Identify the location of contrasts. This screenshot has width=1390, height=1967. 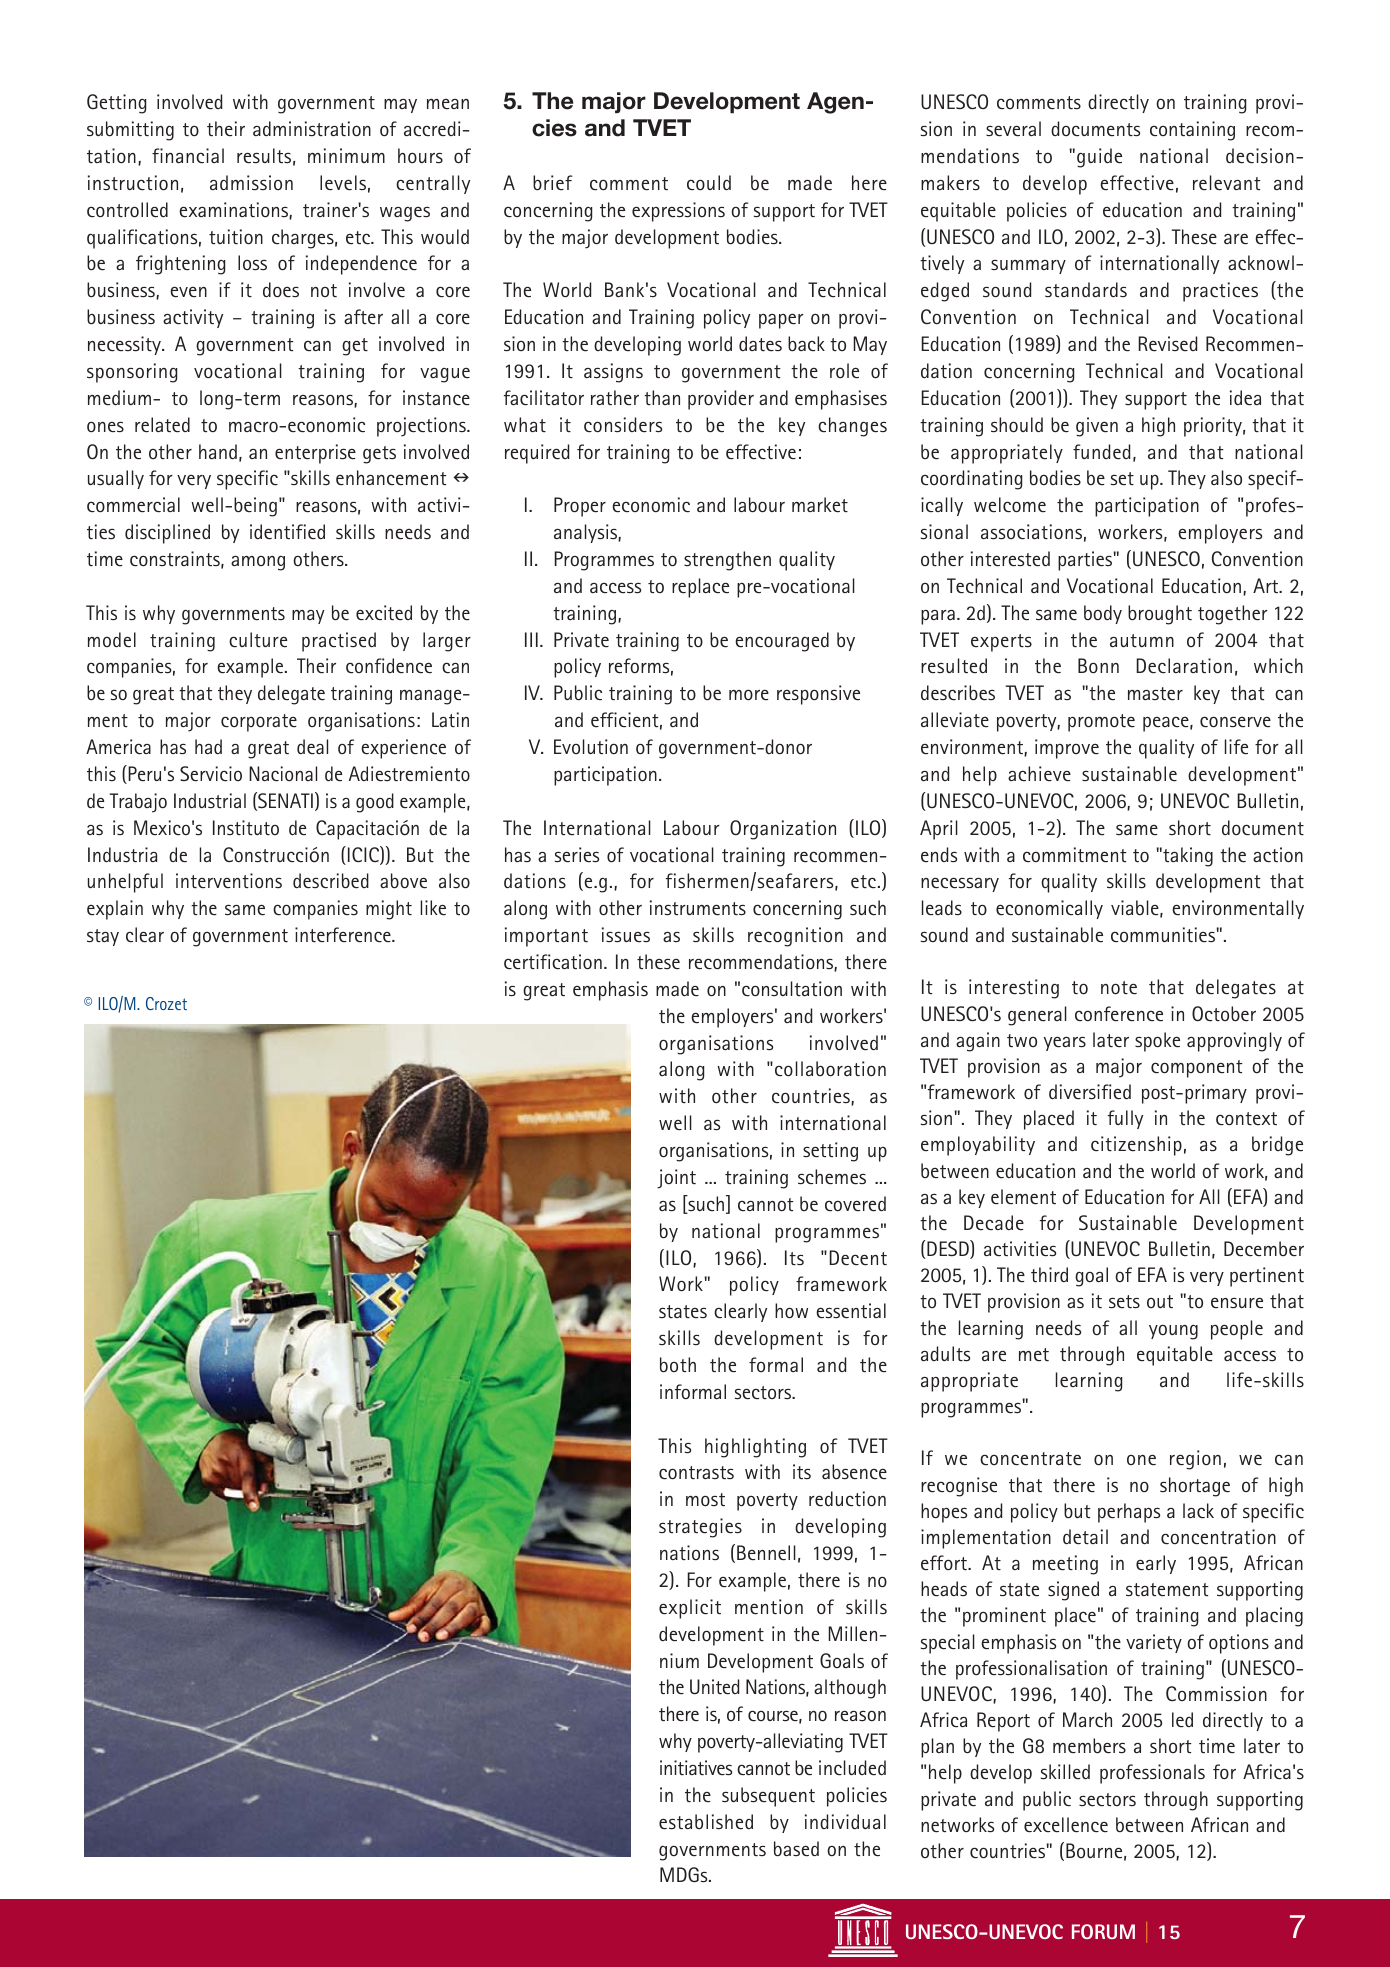
(696, 1473).
